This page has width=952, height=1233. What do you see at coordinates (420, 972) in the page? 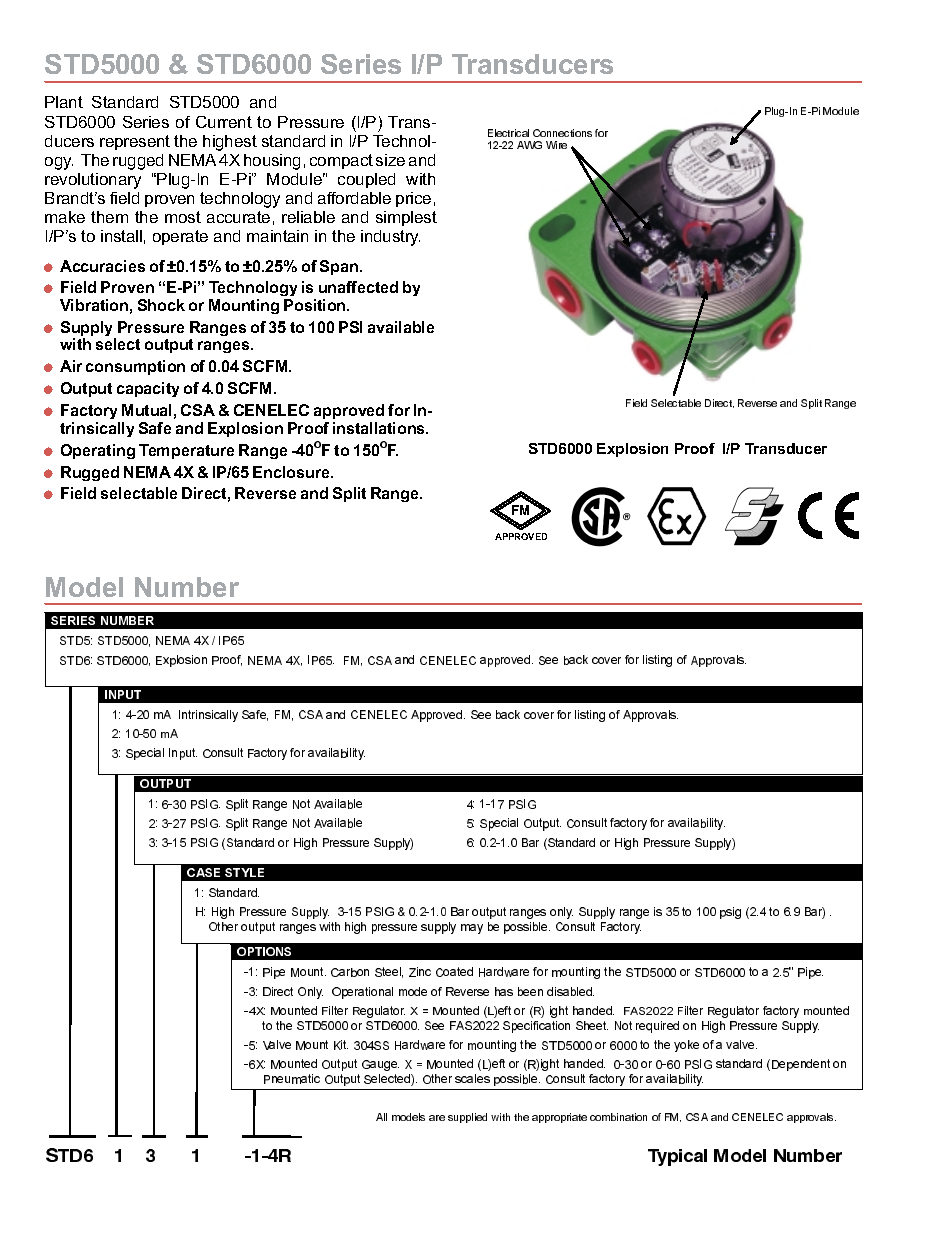
I see `Zinc` at bounding box center [420, 972].
